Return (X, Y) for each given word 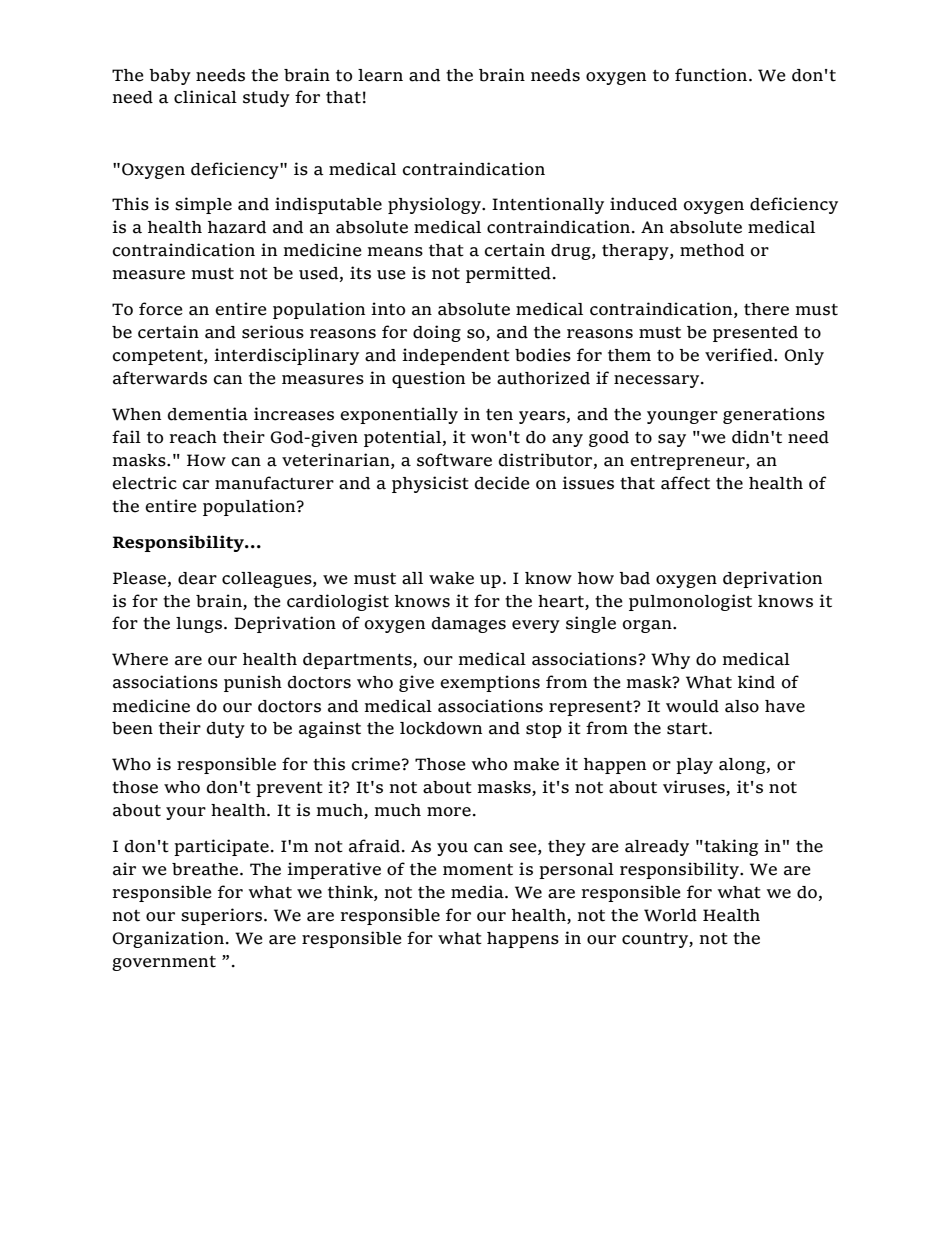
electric (144, 483)
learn (380, 75)
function (711, 75)
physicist (430, 484)
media (478, 892)
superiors (223, 916)
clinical (205, 97)
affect (685, 483)
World (670, 915)
